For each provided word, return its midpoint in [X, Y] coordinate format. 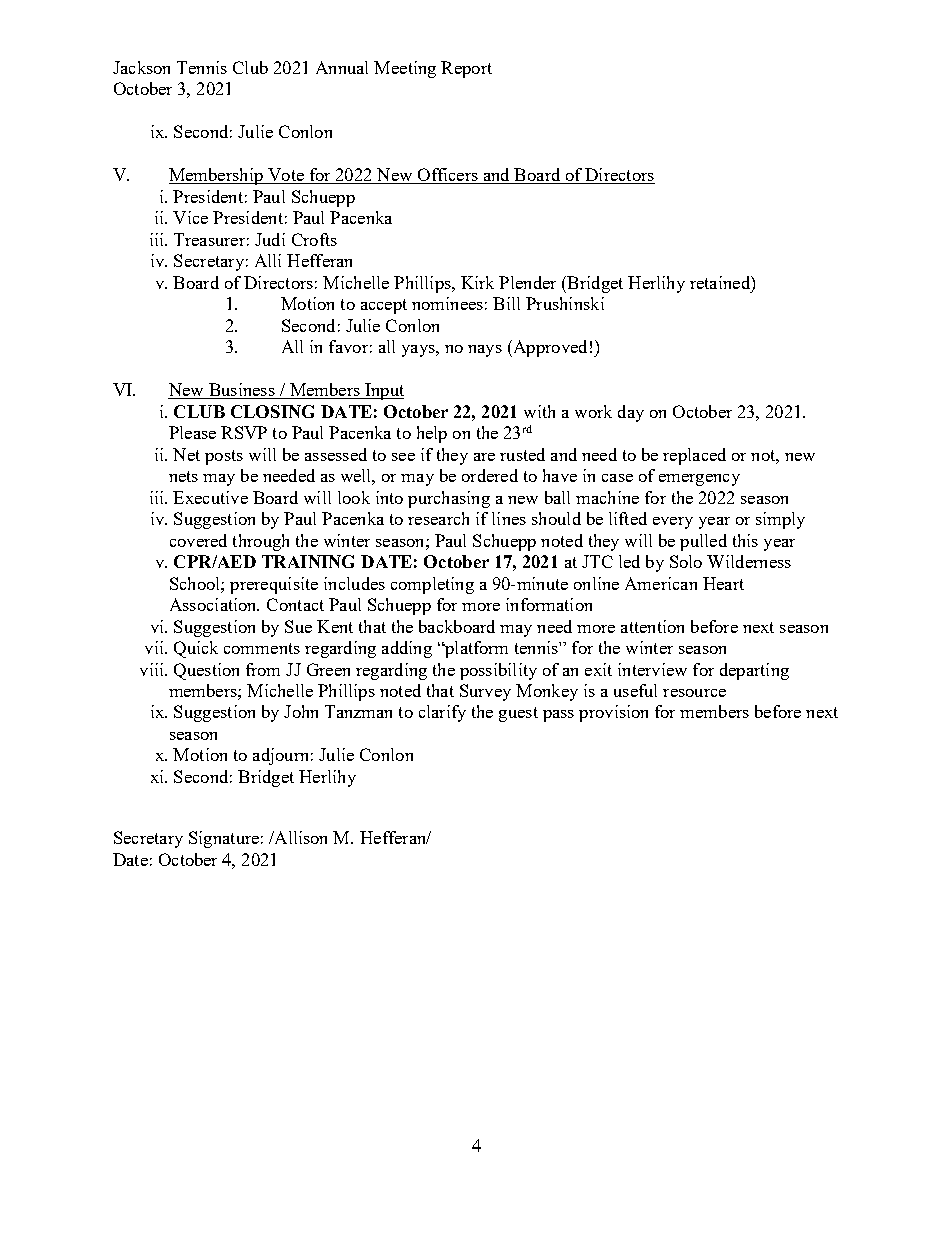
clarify [442, 713]
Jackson [141, 67]
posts [224, 457]
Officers [447, 176]
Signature [224, 839]
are [484, 457]
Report [466, 69]
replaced [694, 456]
